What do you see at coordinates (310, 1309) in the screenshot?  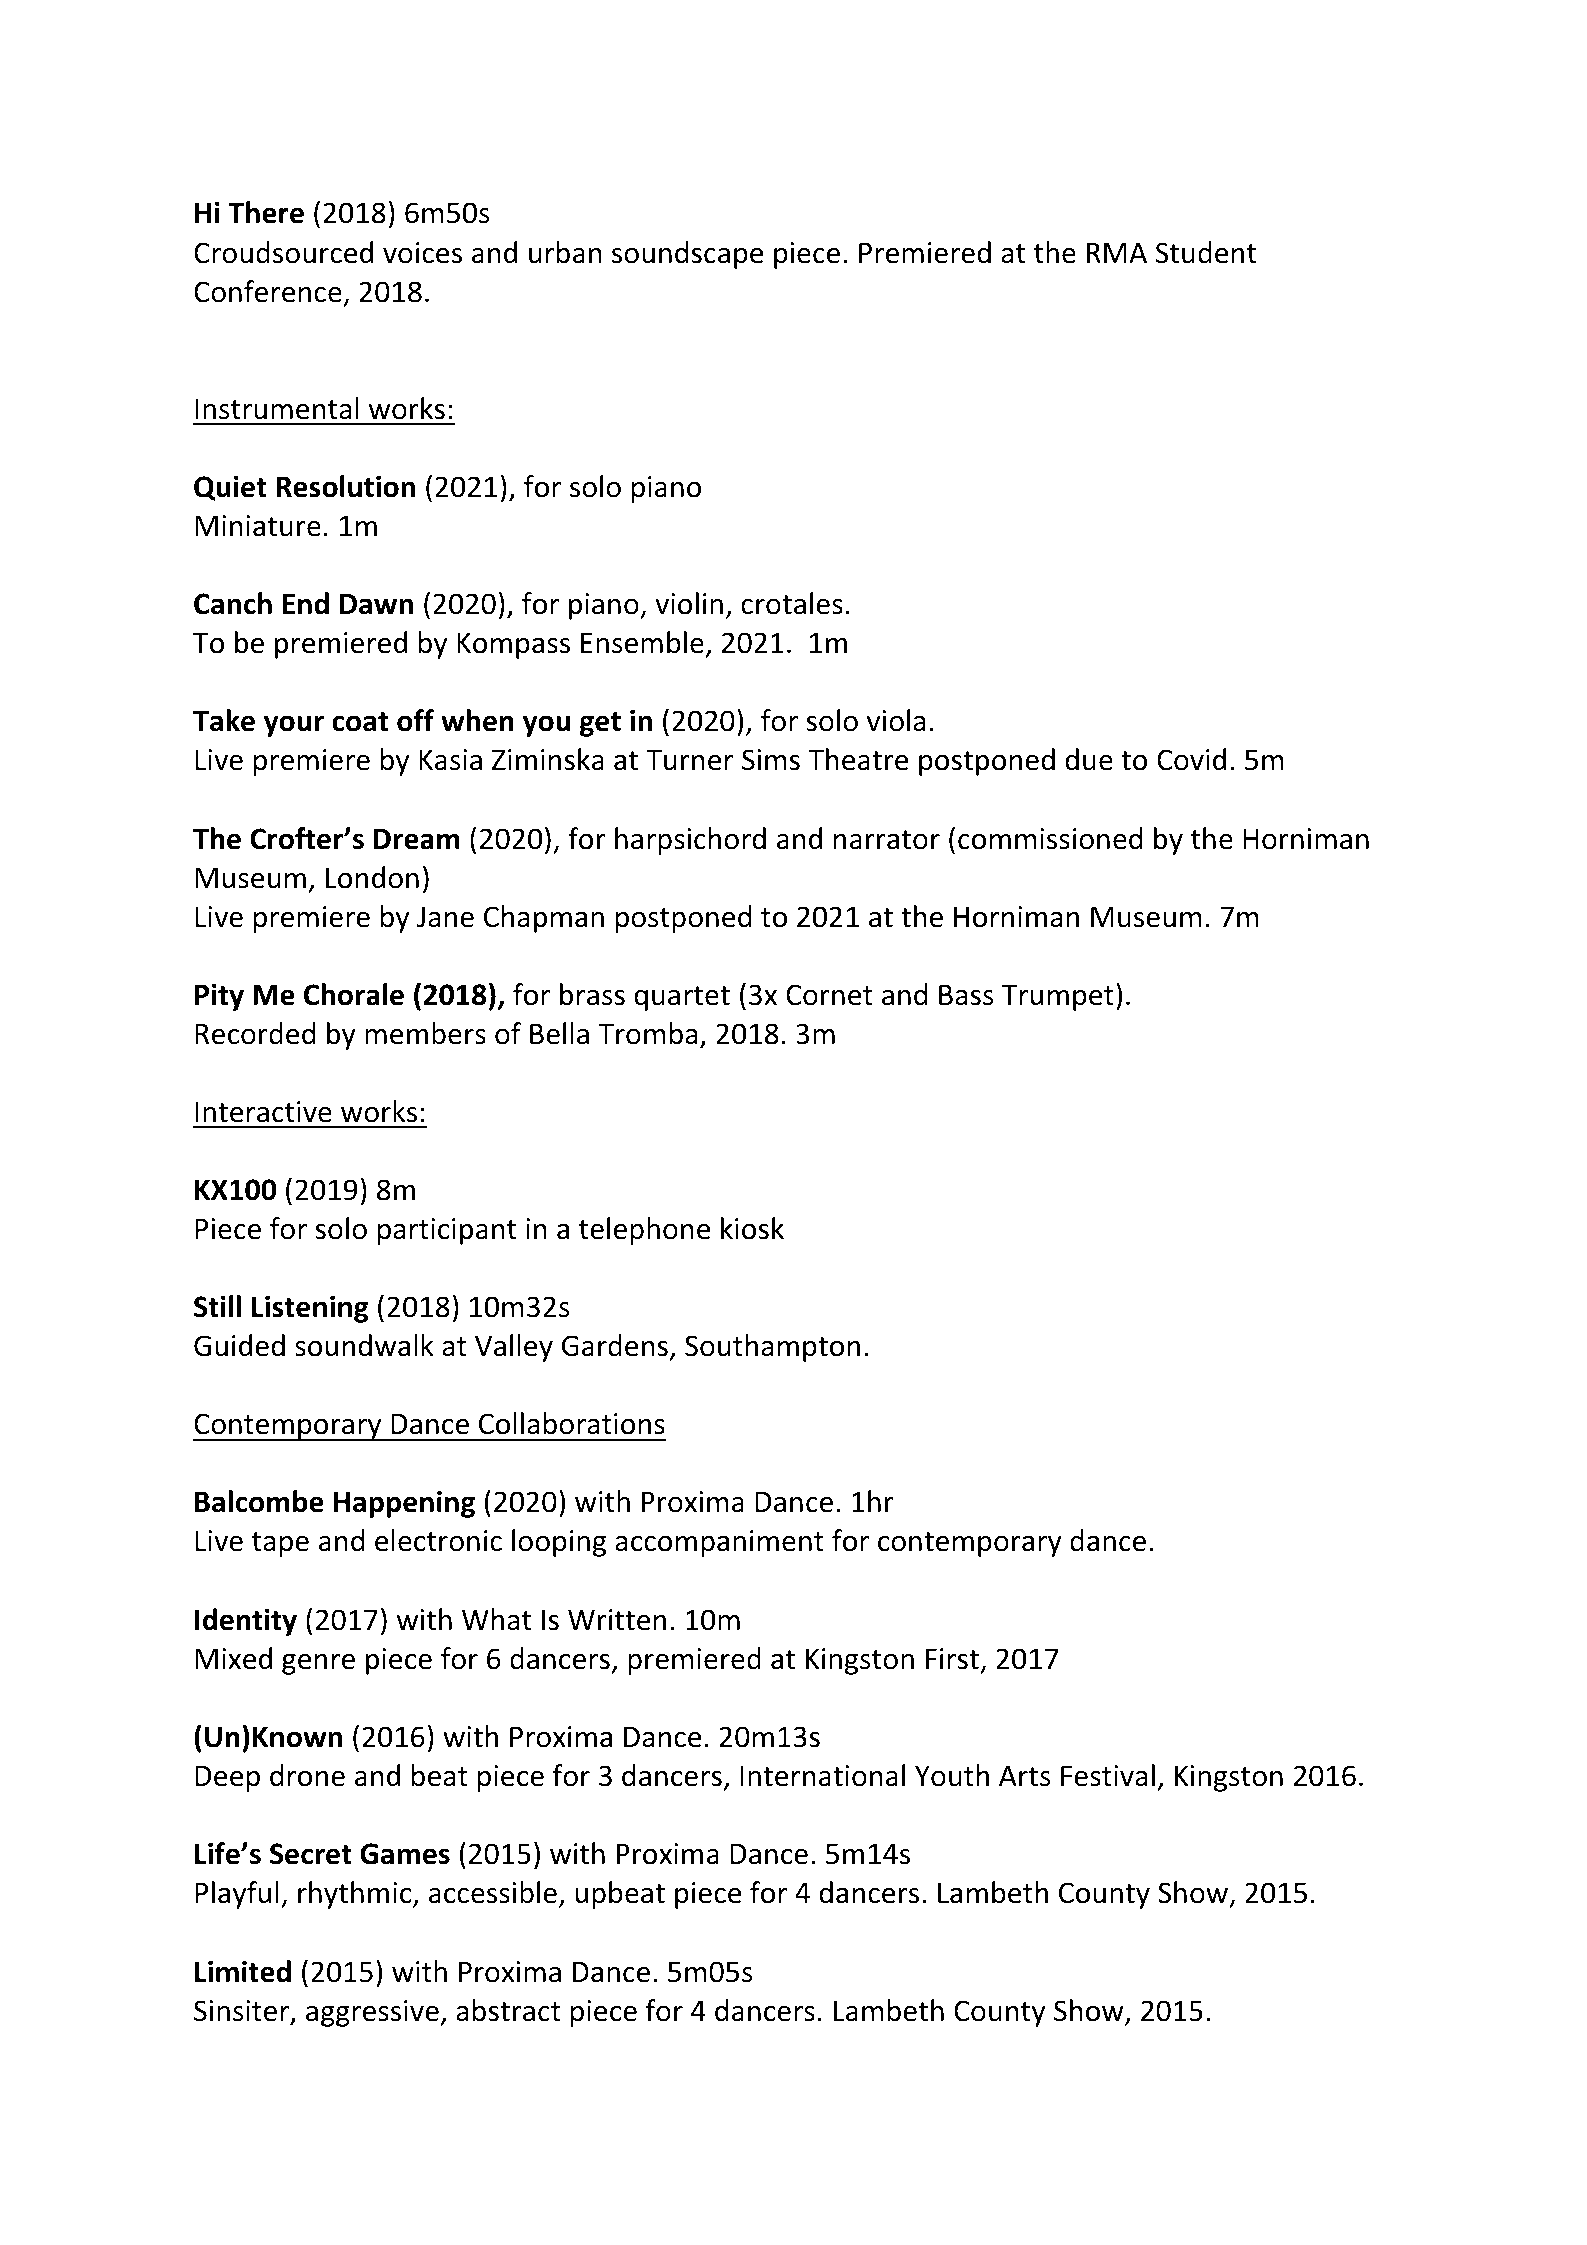 I see `Listening` at bounding box center [310, 1309].
